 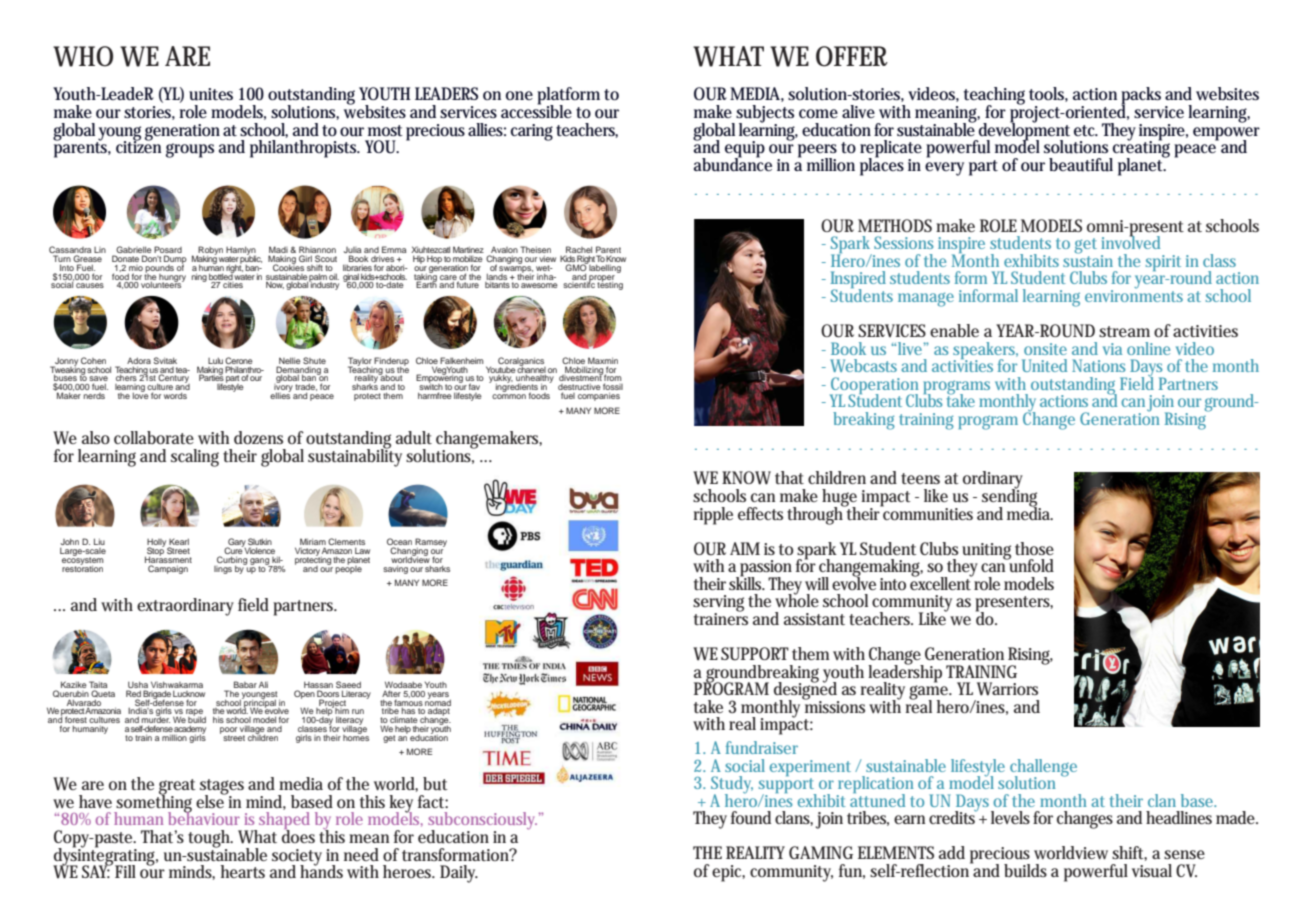 I want to click on spirit, so click(x=1163, y=263).
